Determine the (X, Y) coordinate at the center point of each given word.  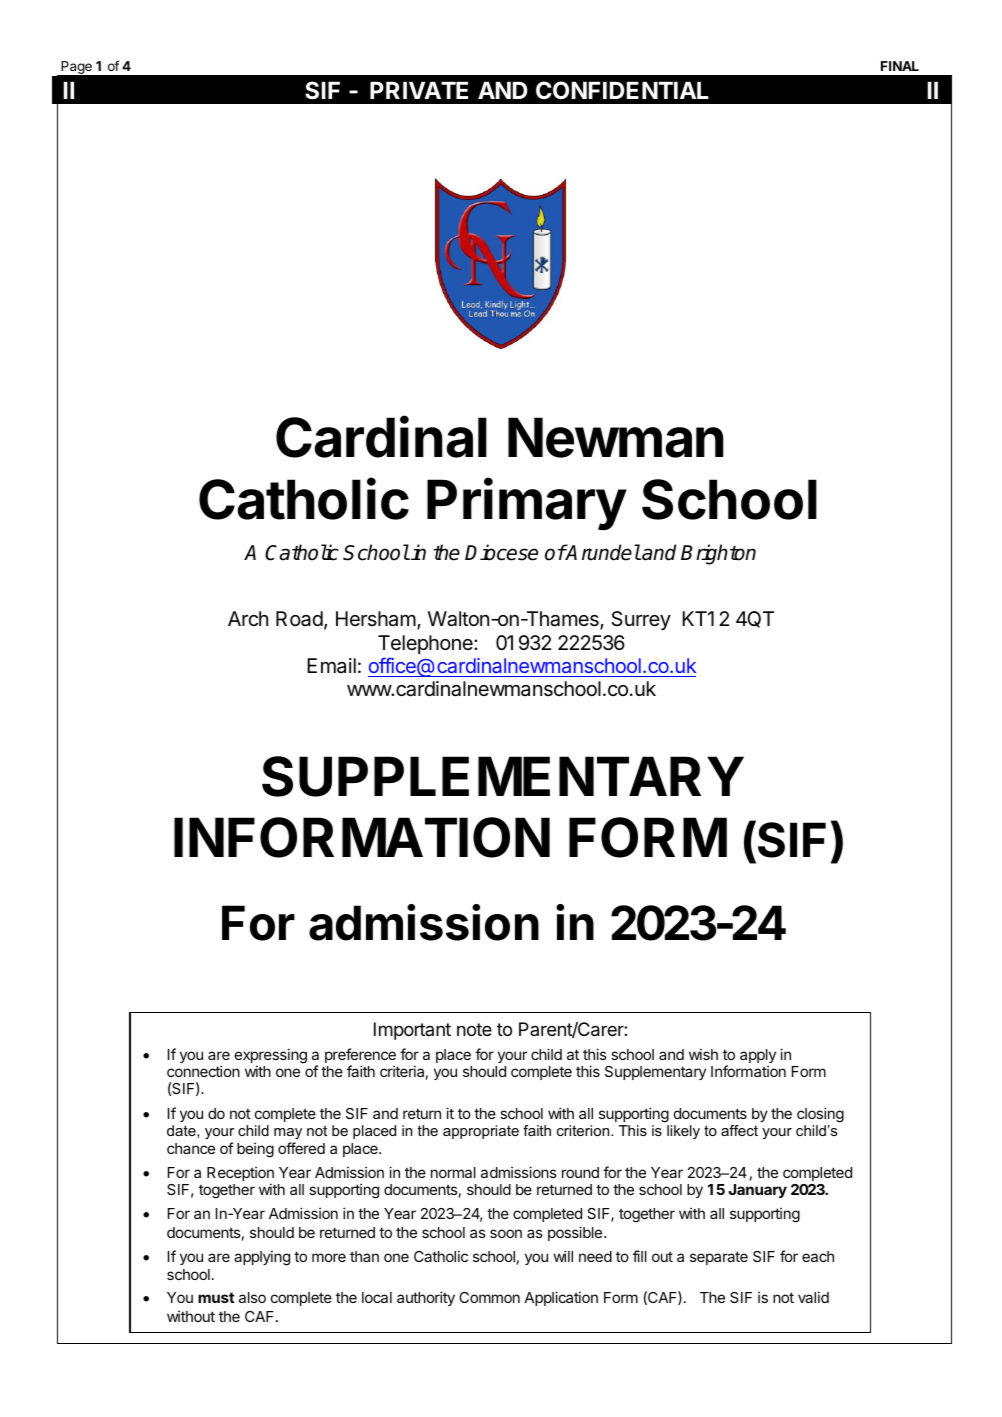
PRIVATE (419, 90)
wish (703, 1054)
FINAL (900, 66)
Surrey (641, 620)
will (563, 1256)
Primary (527, 504)
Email (331, 665)
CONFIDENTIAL (622, 90)
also (252, 1297)
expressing (271, 1057)
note (474, 1029)
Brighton (718, 554)
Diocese (501, 552)
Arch (248, 618)
